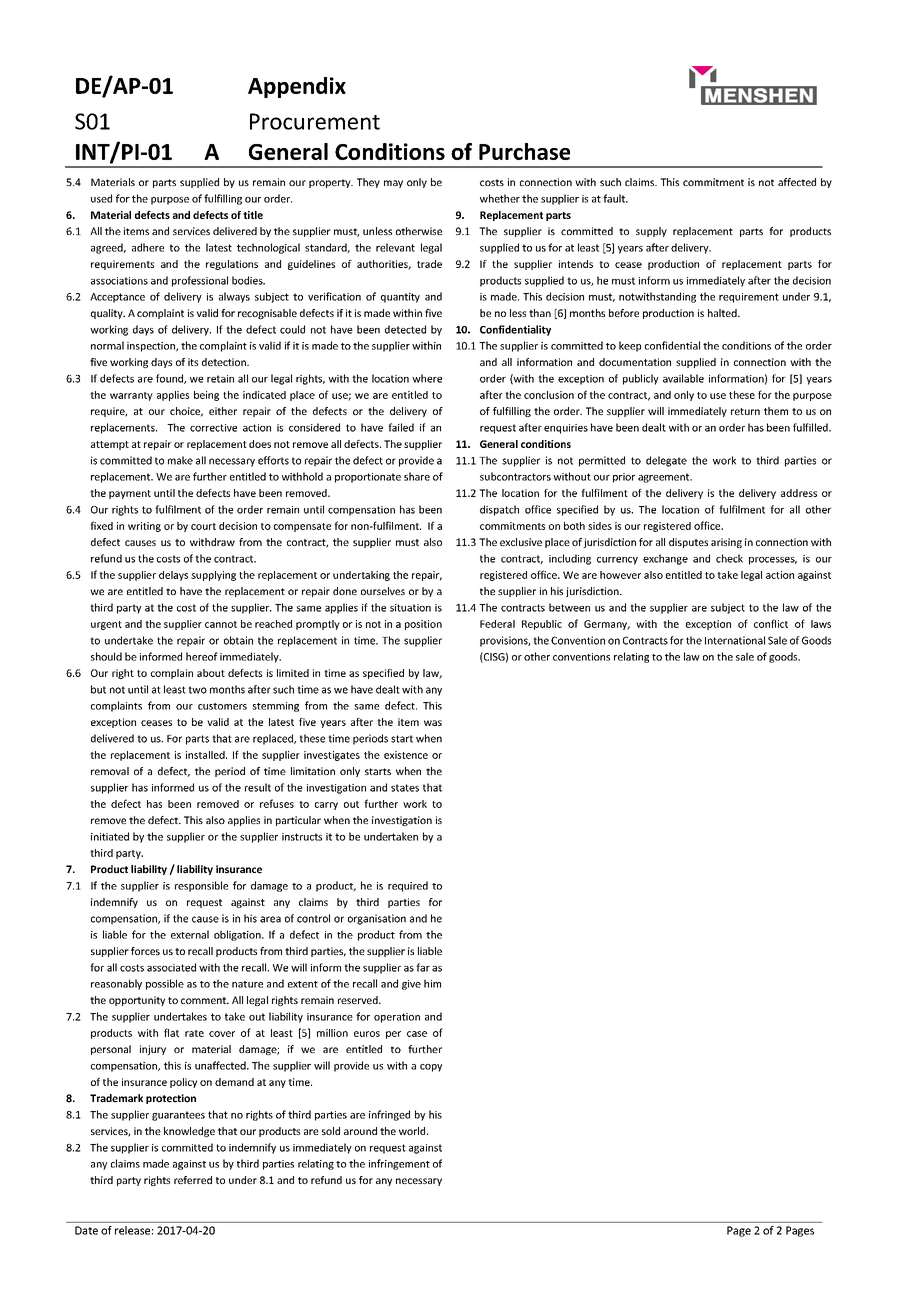 The image size is (924, 1308). What do you see at coordinates (405, 788) in the image?
I see `states` at bounding box center [405, 788].
